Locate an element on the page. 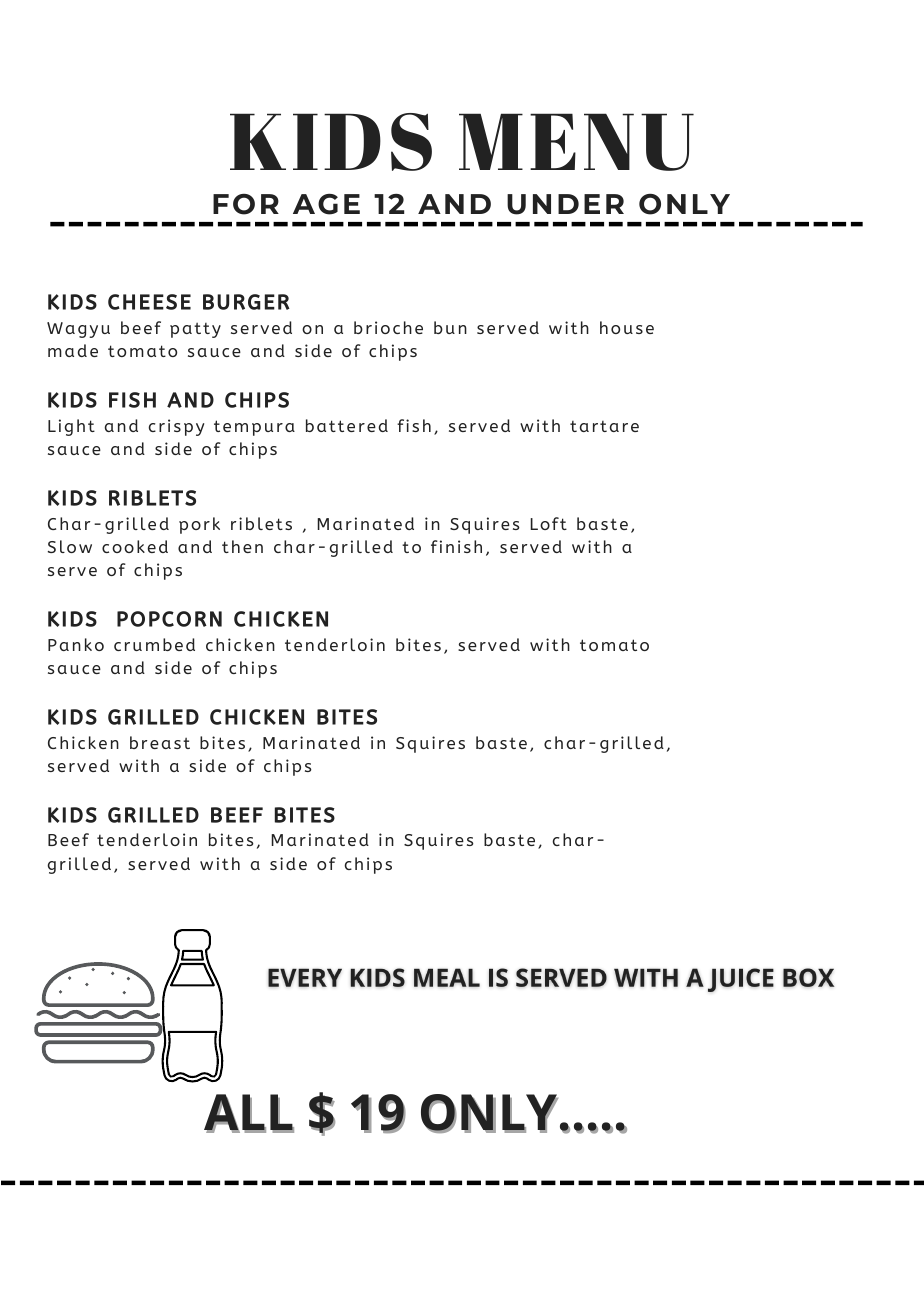 Image resolution: width=924 pixels, height=1309 pixels. AGE is located at coordinates (326, 204).
